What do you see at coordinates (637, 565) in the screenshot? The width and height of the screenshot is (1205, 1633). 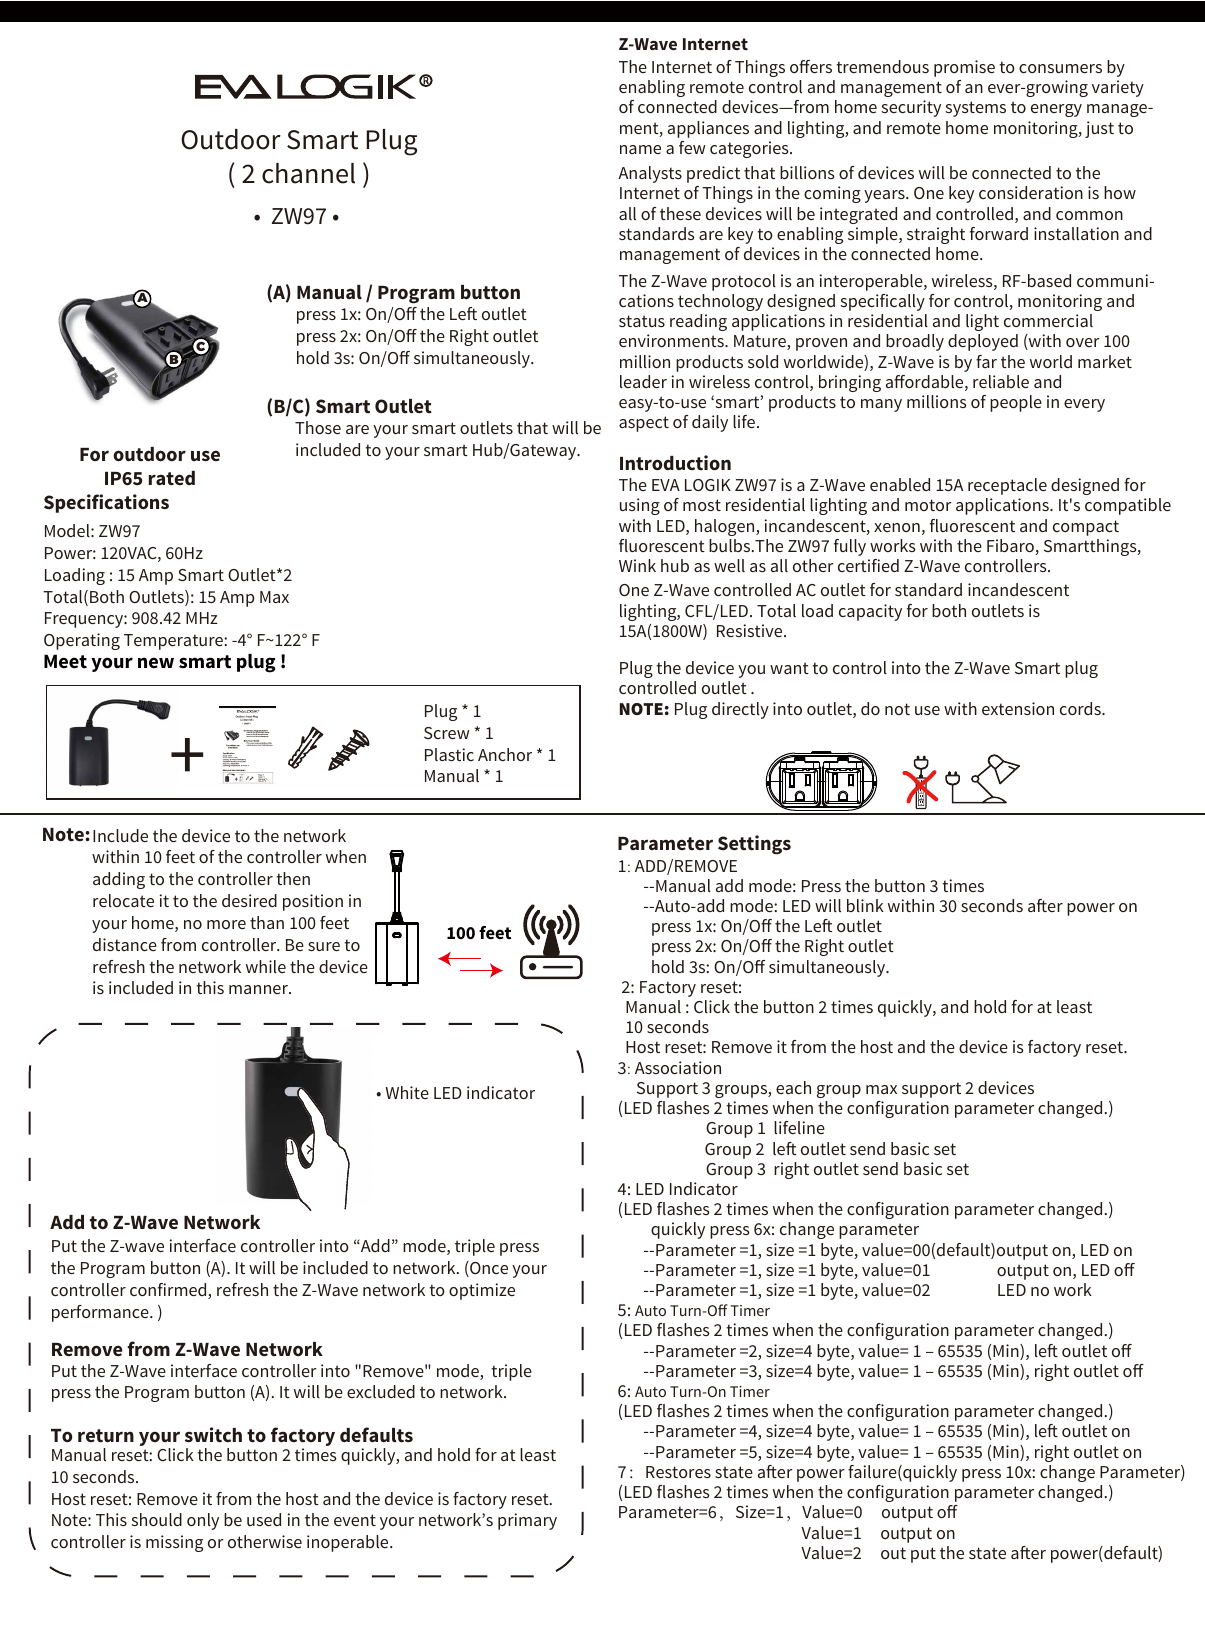 I see `Wink` at bounding box center [637, 565].
